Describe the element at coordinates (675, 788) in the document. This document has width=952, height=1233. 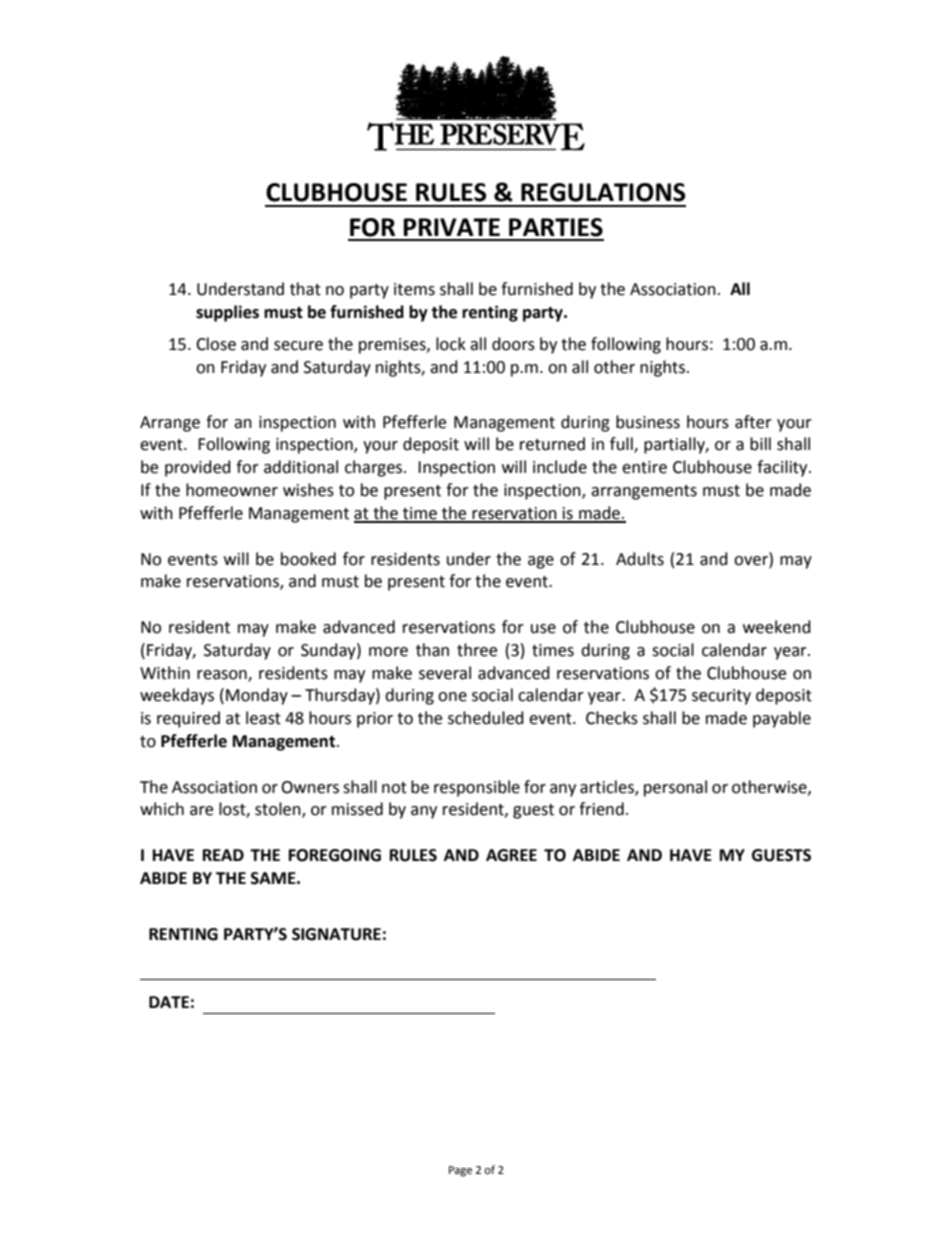
I see `personal` at that location.
